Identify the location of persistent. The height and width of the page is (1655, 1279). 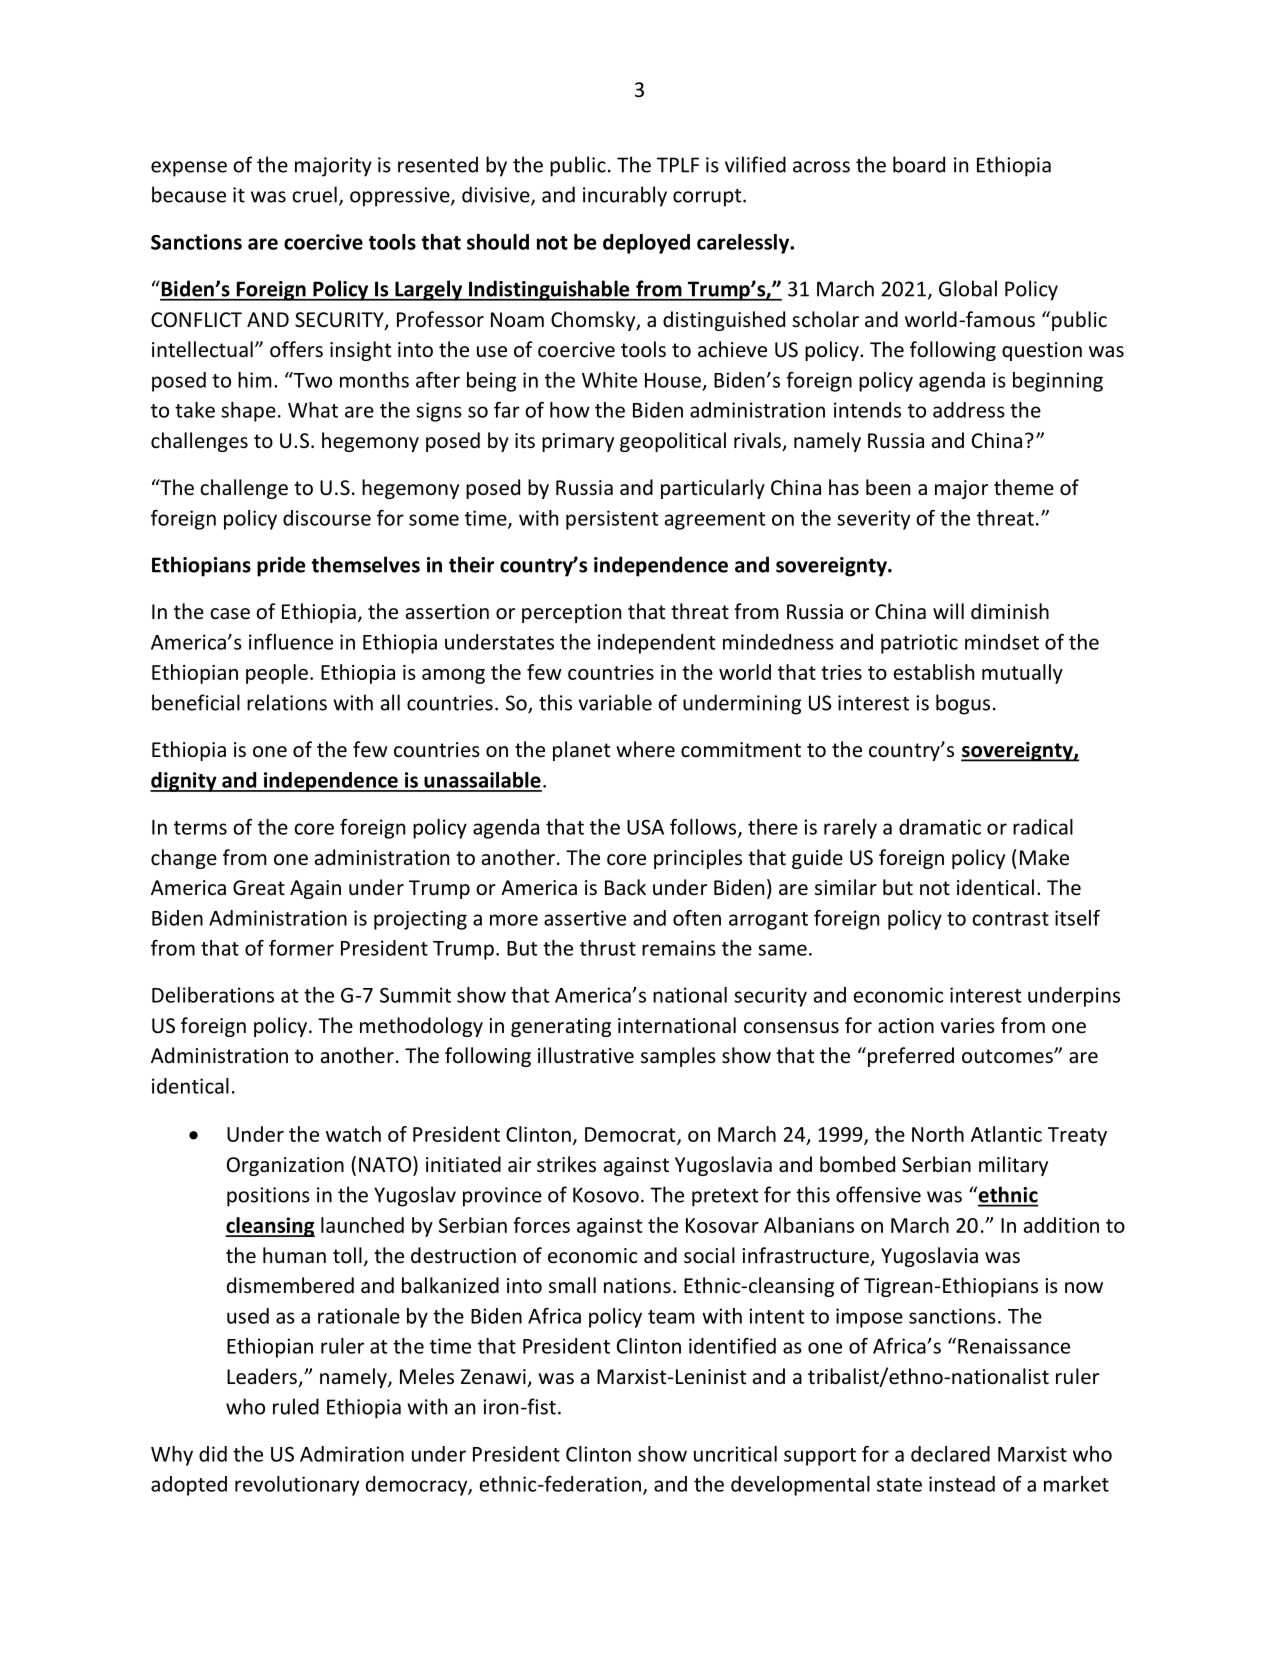
(612, 520).
